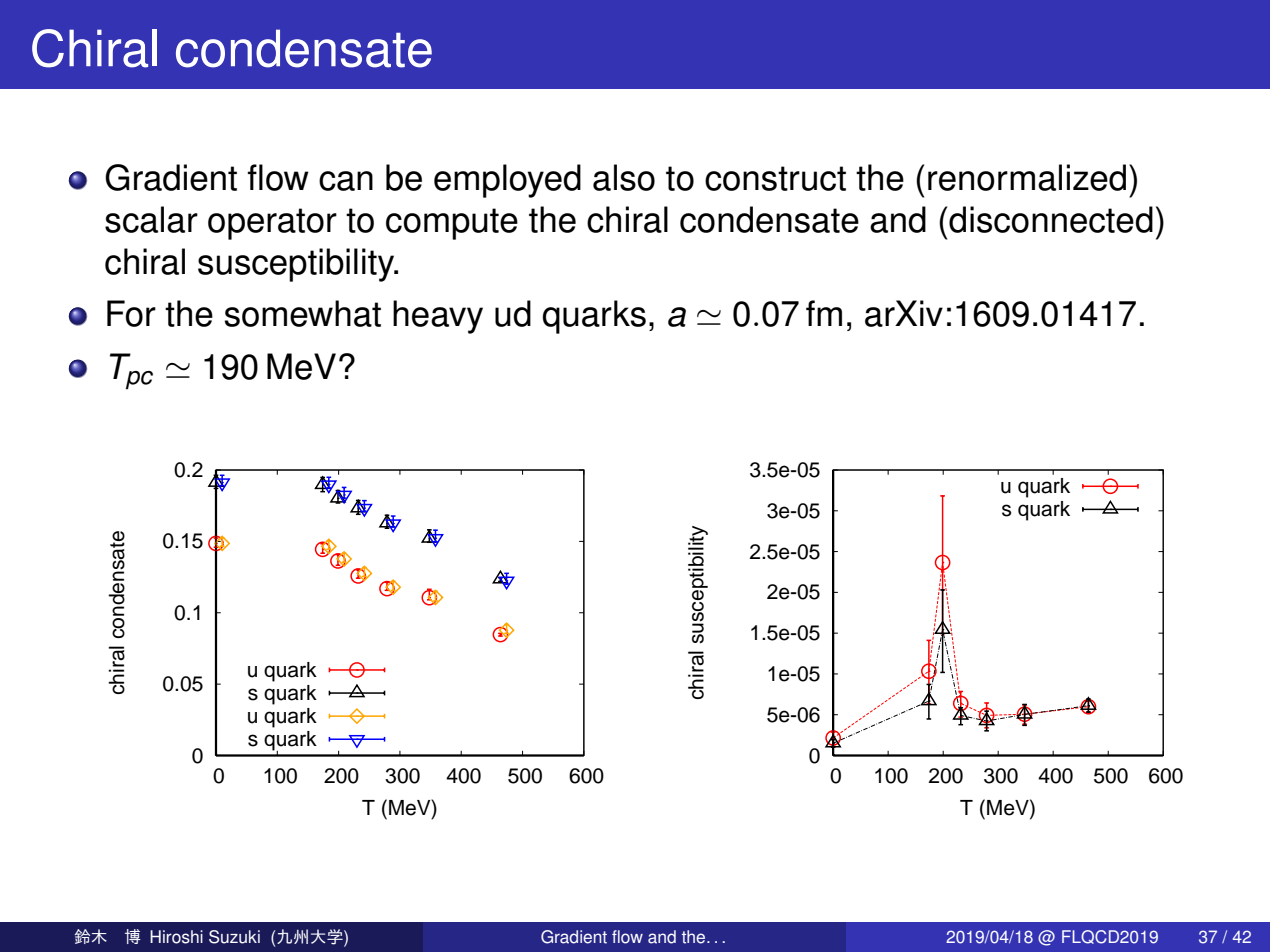 The image size is (1270, 952). I want to click on construct, so click(775, 178).
